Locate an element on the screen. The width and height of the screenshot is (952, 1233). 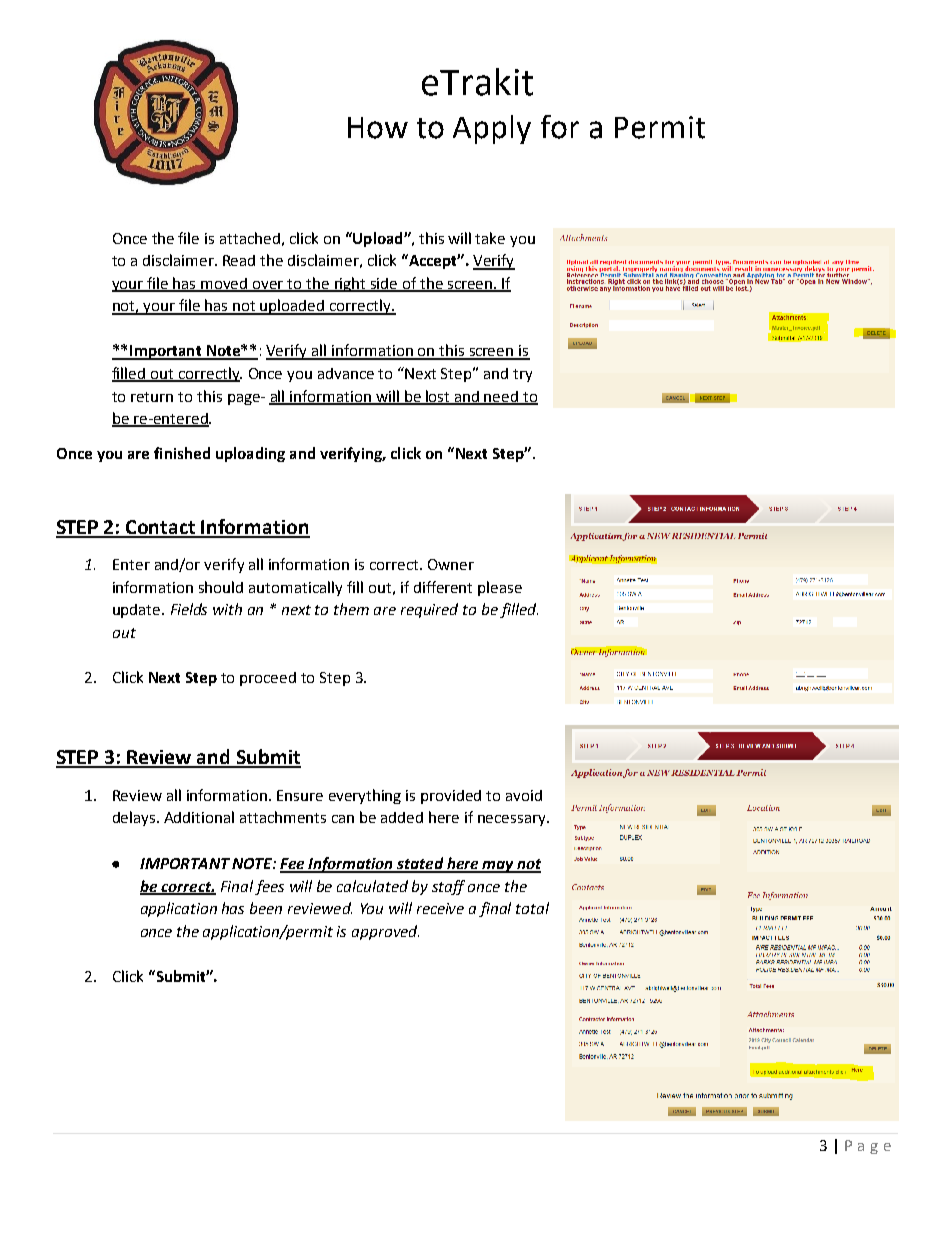
Fields is located at coordinates (189, 609).
